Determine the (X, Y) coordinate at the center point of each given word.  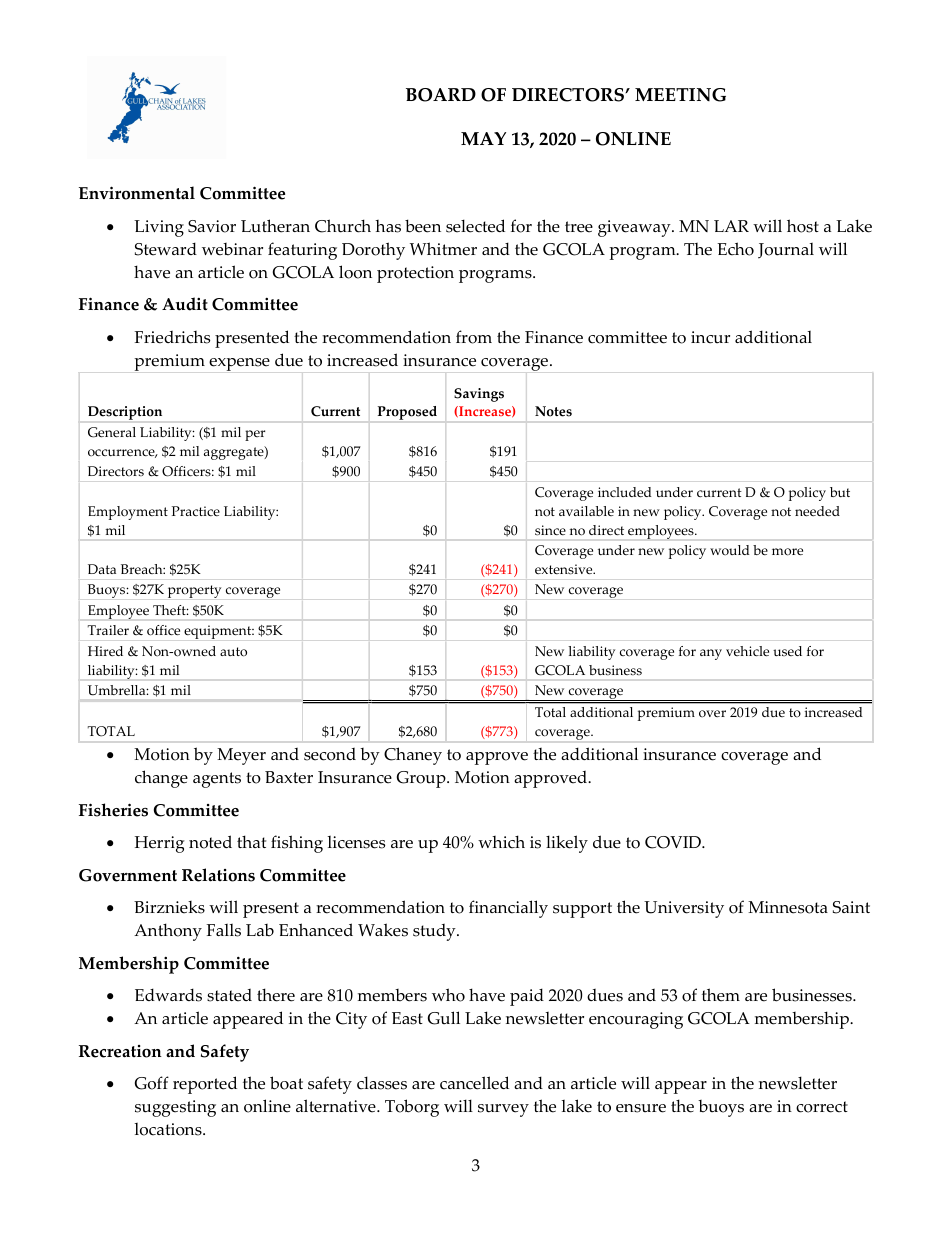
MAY (483, 138)
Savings (479, 395)
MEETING (680, 95)
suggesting (175, 1108)
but (840, 492)
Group (422, 779)
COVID (674, 842)
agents (217, 780)
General (112, 432)
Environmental (137, 193)
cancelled (474, 1083)
